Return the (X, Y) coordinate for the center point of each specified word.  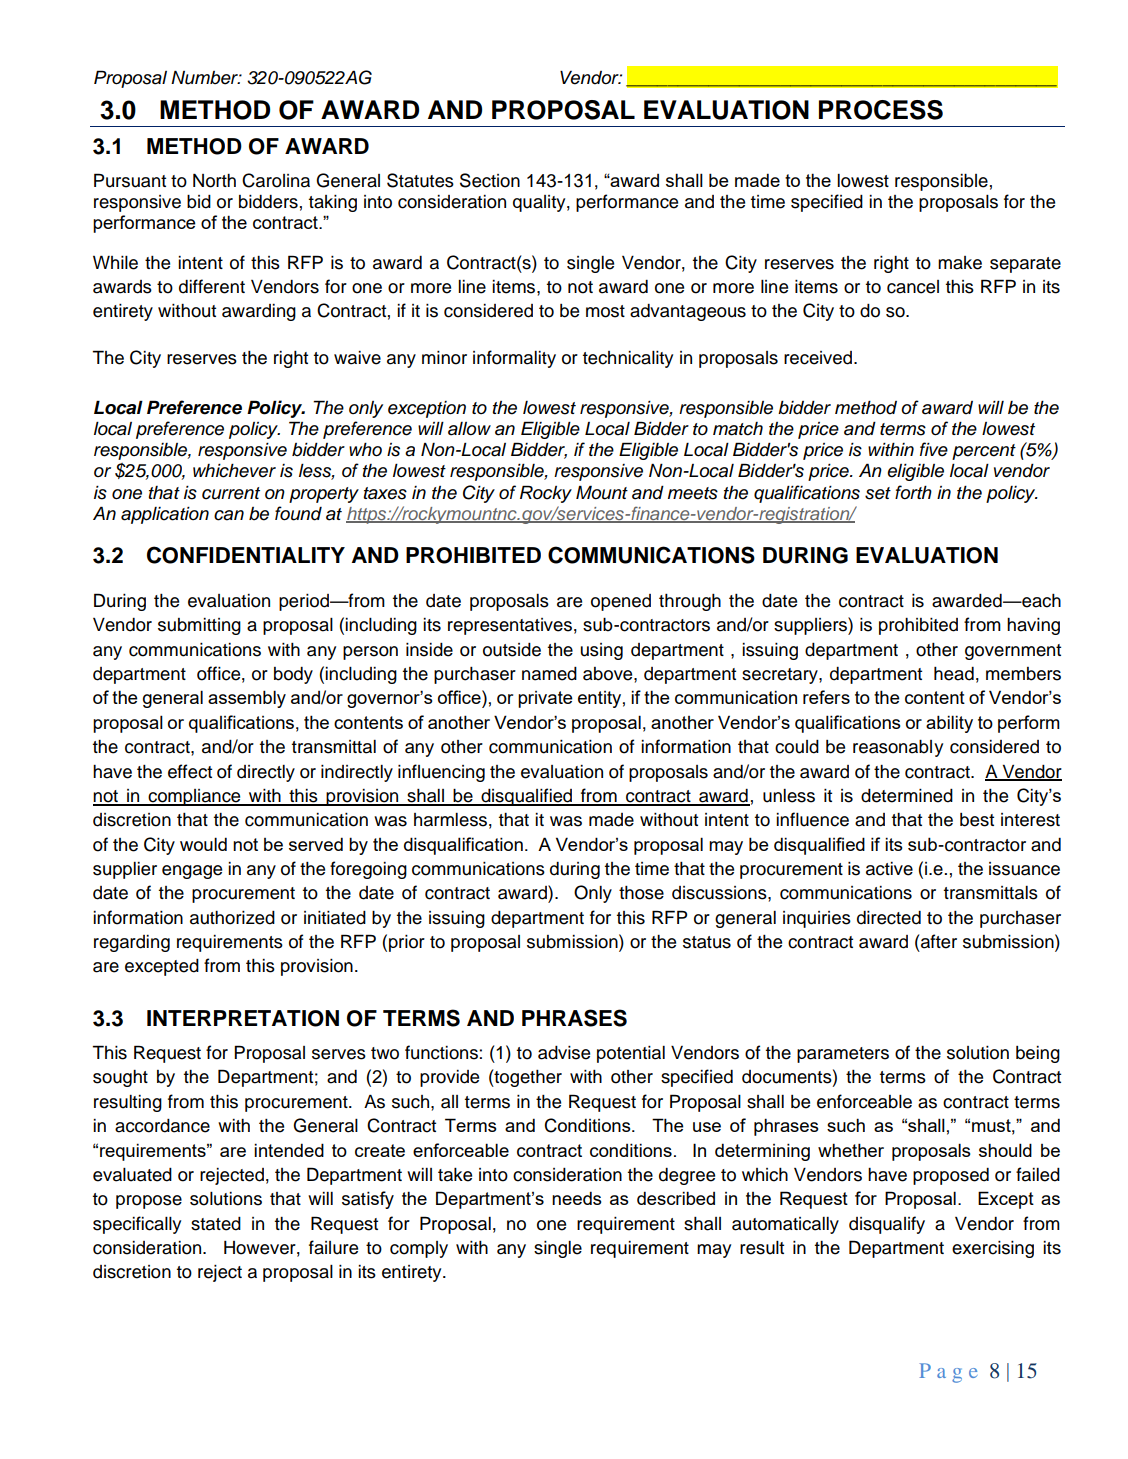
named (549, 674)
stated (216, 1224)
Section (490, 180)
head (954, 674)
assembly (247, 699)
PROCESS (881, 110)
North (214, 181)
